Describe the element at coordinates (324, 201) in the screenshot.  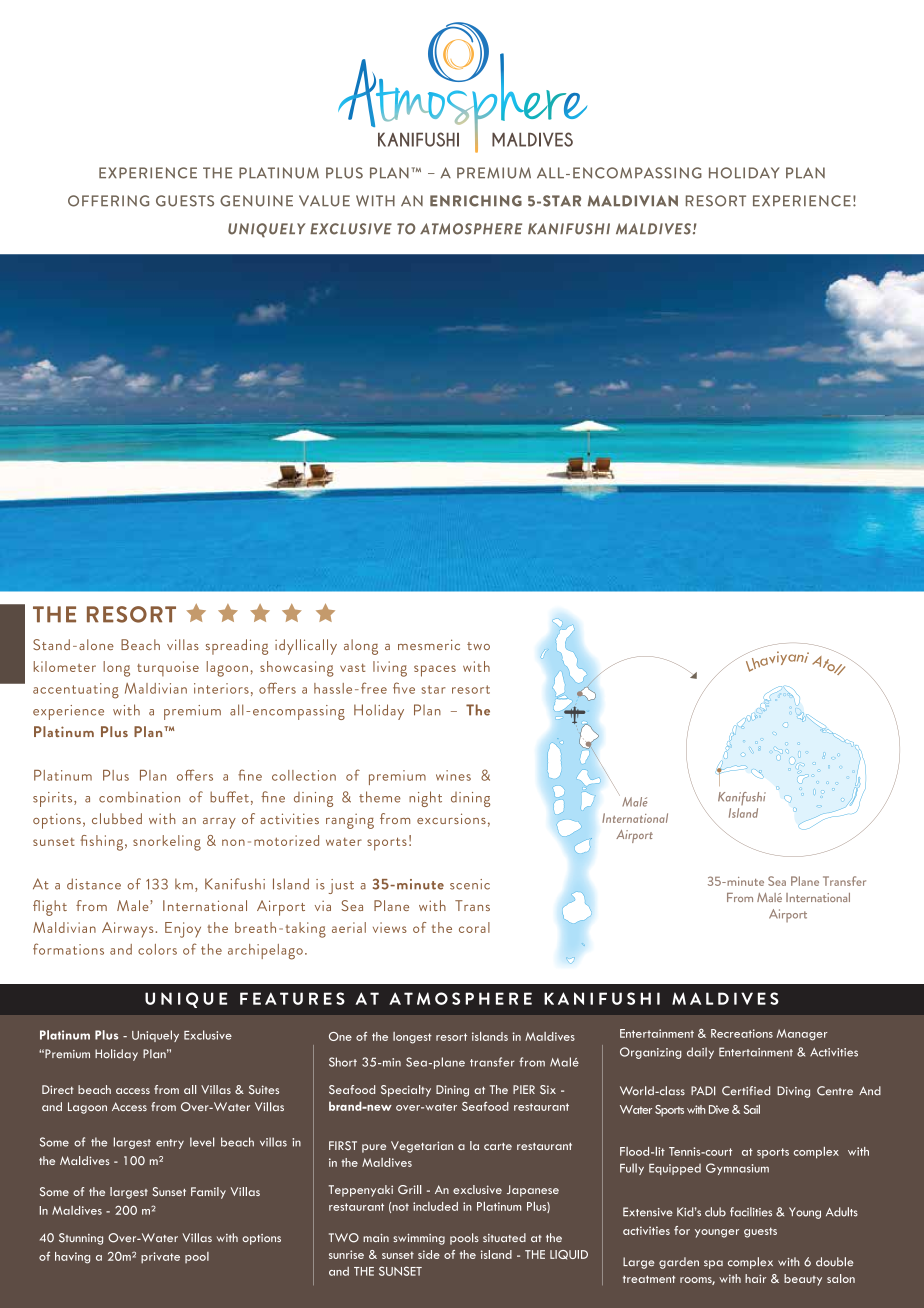
I see `VALUE` at that location.
